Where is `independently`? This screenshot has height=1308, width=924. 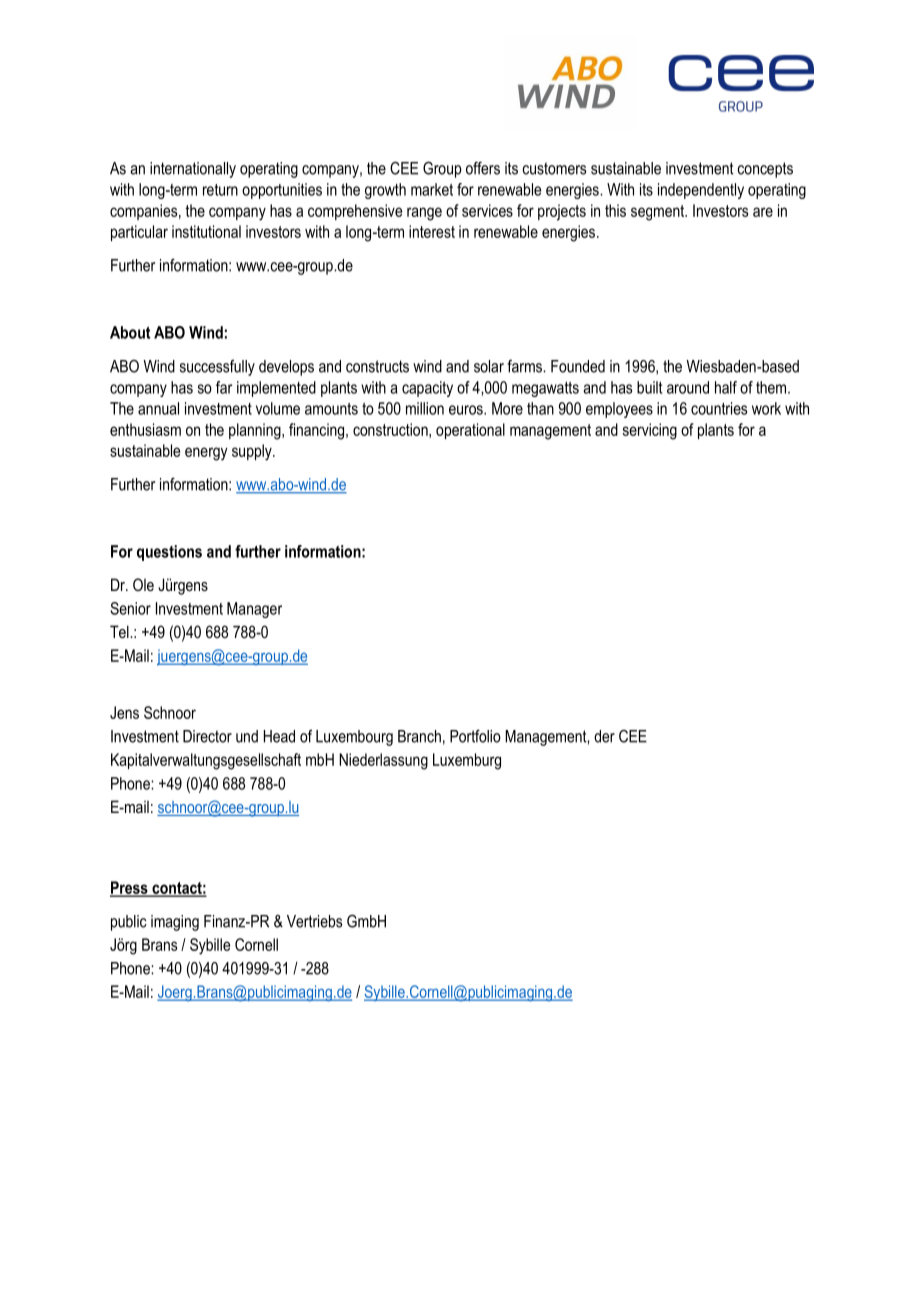
independently is located at coordinates (701, 191).
